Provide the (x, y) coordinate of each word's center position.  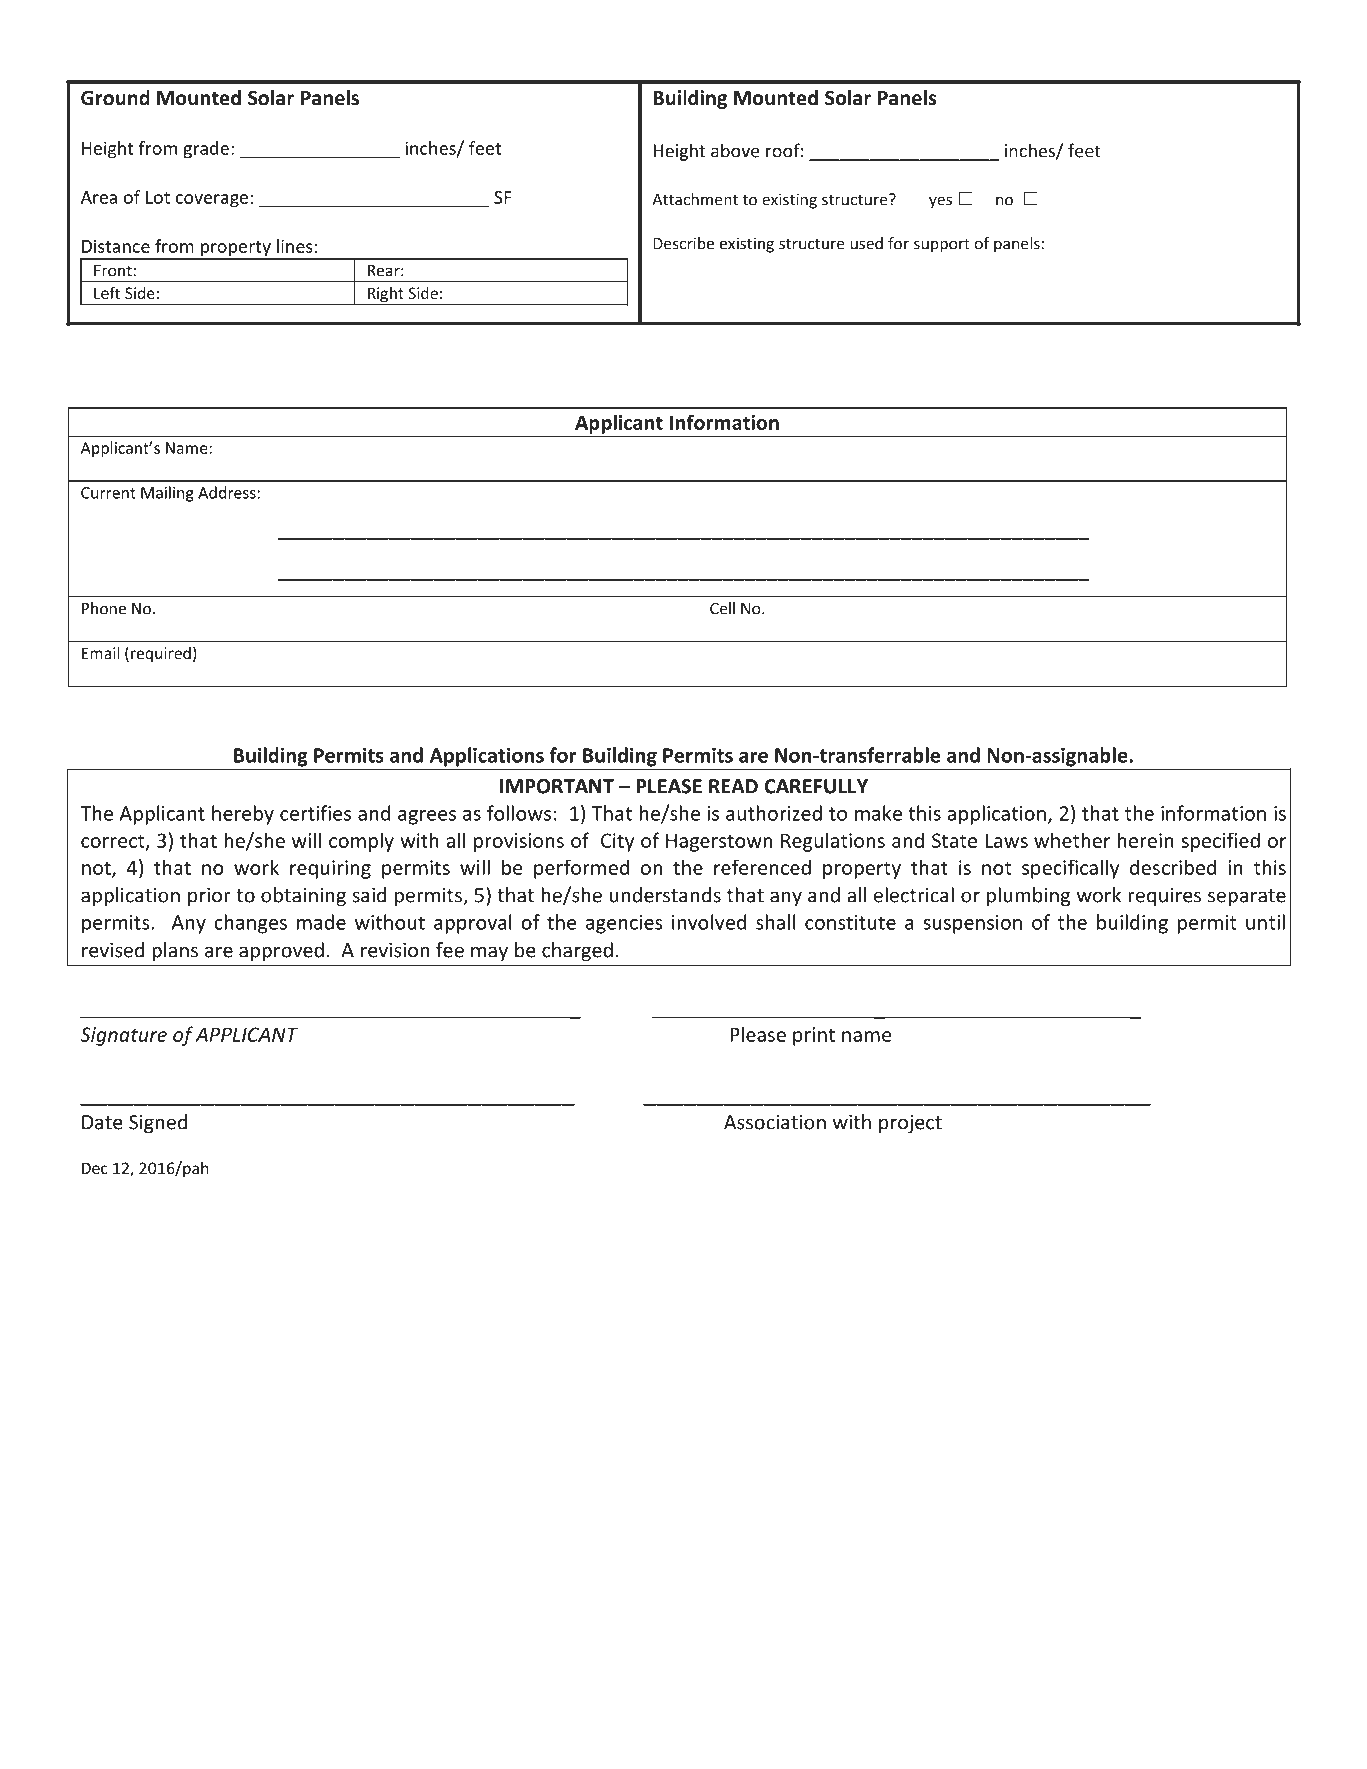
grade (206, 150)
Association (775, 1122)
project (910, 1124)
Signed (158, 1124)
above (735, 150)
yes (940, 202)
